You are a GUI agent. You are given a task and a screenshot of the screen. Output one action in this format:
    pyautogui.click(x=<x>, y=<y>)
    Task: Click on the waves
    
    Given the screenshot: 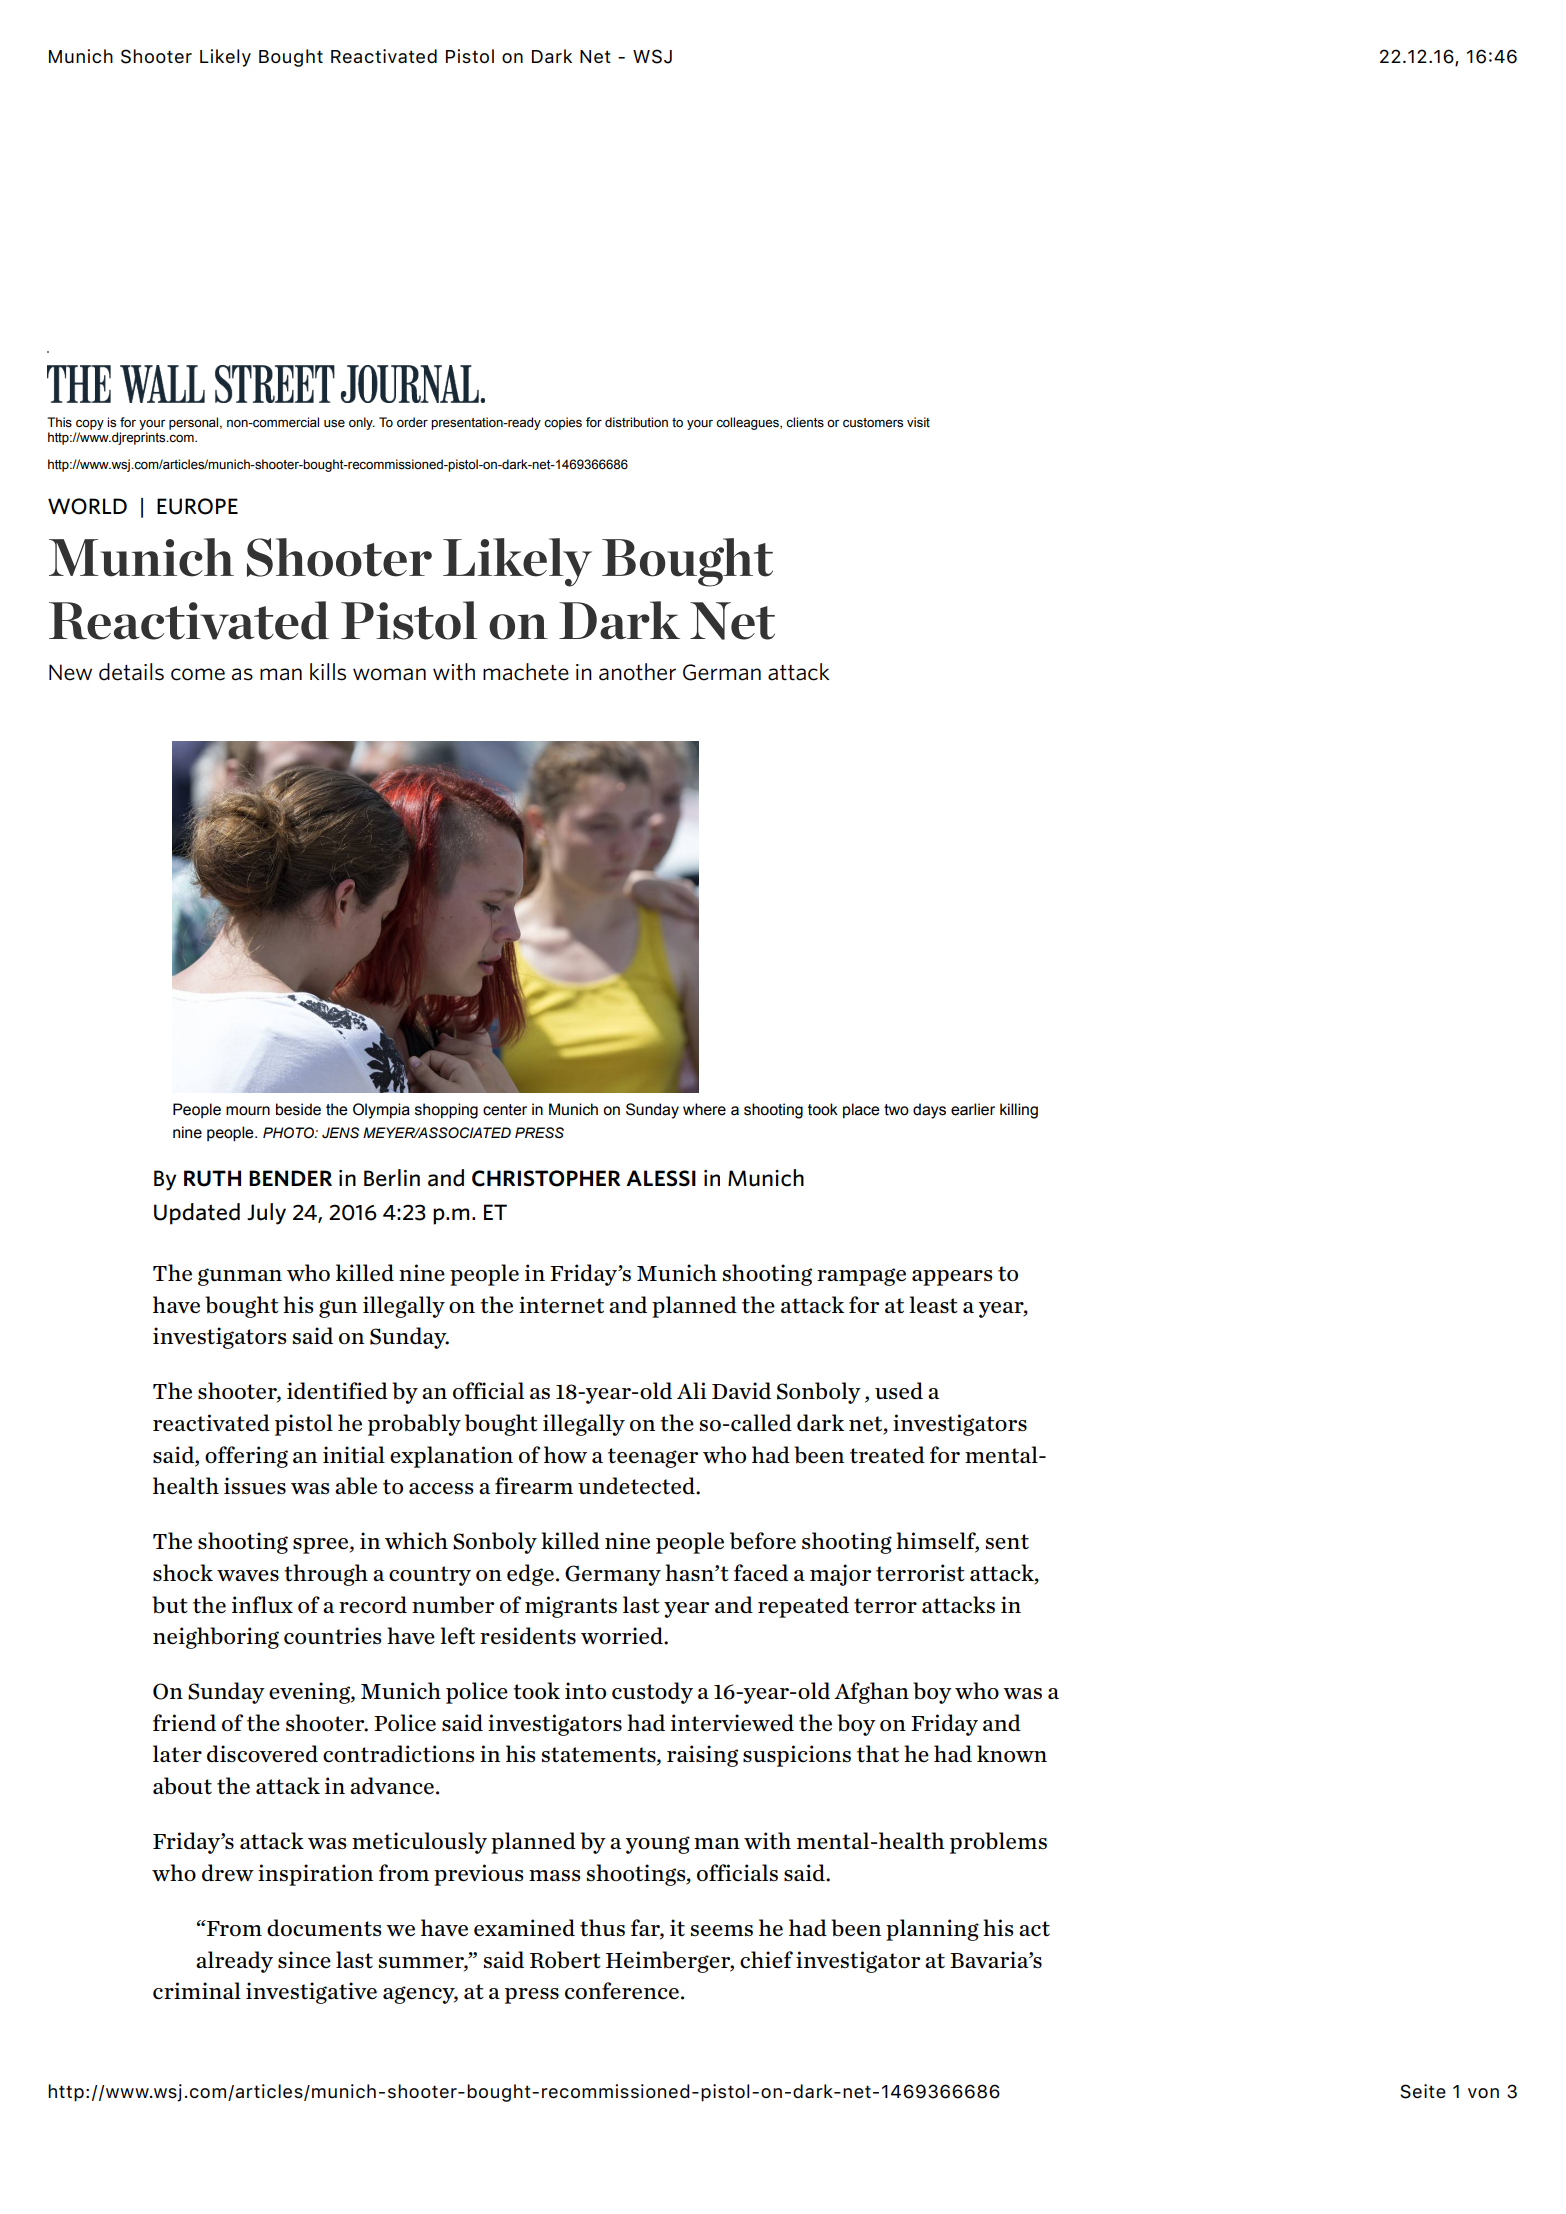 What is the action you would take?
    pyautogui.click(x=248, y=1575)
